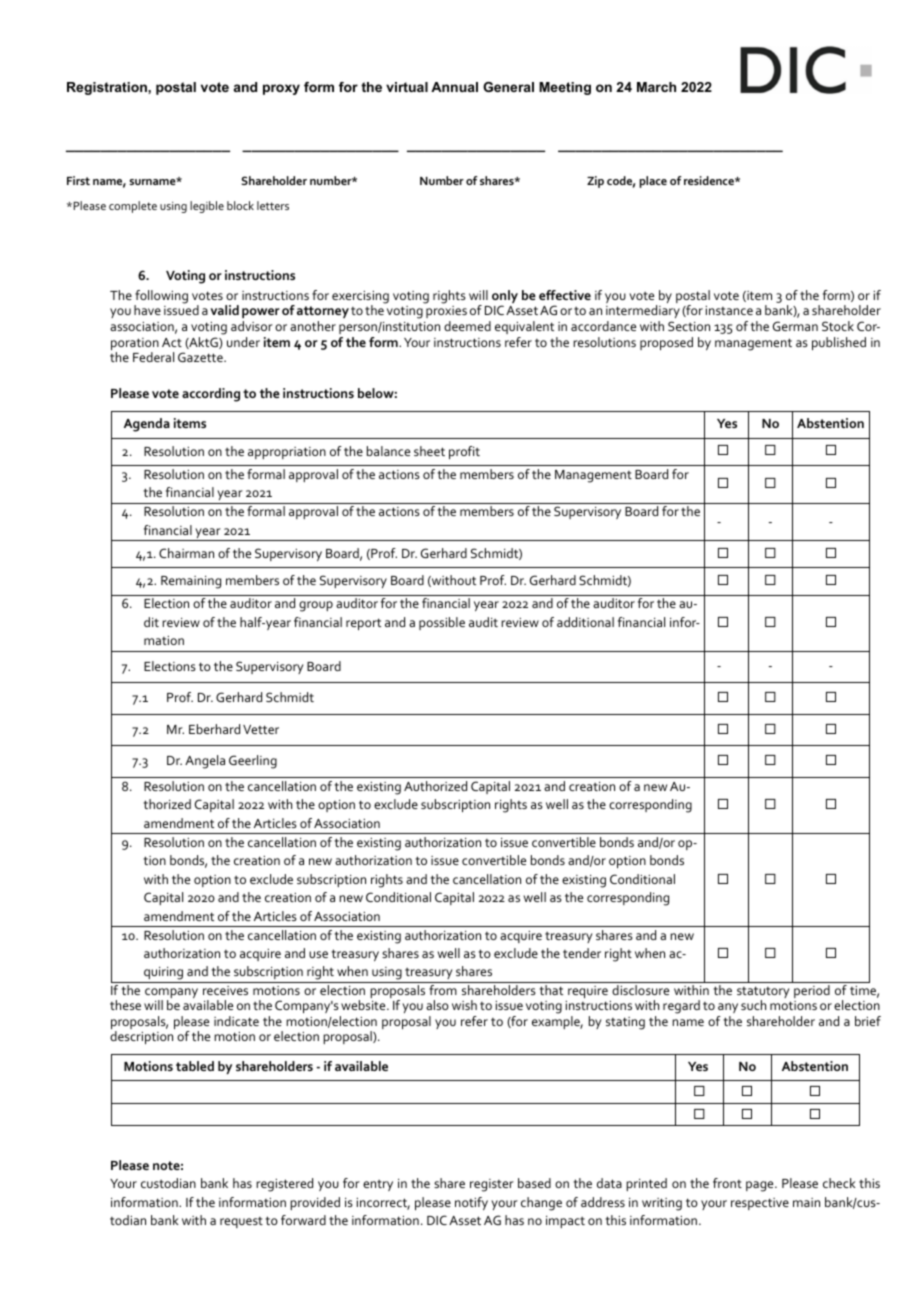 The height and width of the image is (1308, 924). I want to click on March, so click(656, 87).
